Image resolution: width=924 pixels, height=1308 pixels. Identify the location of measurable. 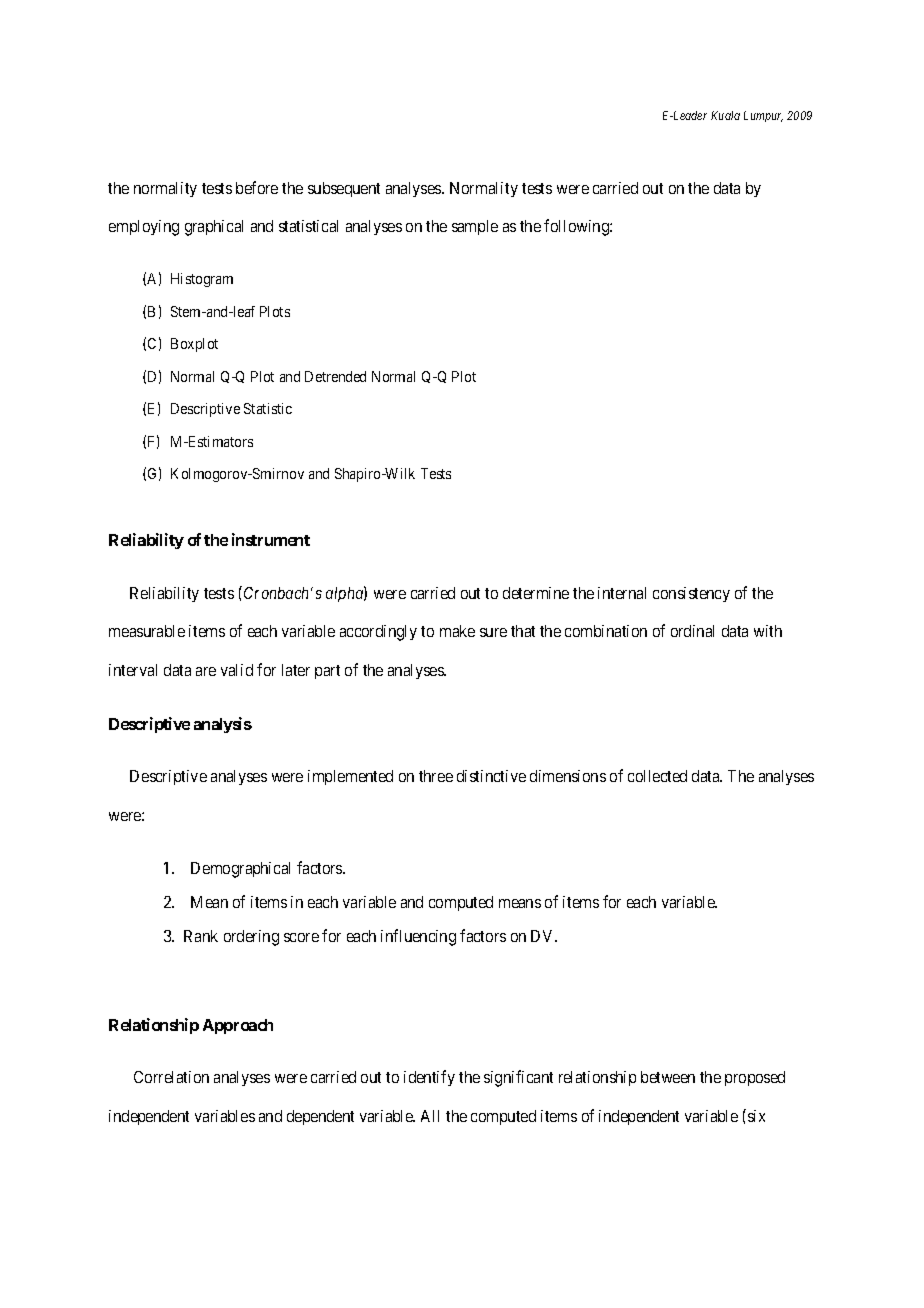
(147, 631).
